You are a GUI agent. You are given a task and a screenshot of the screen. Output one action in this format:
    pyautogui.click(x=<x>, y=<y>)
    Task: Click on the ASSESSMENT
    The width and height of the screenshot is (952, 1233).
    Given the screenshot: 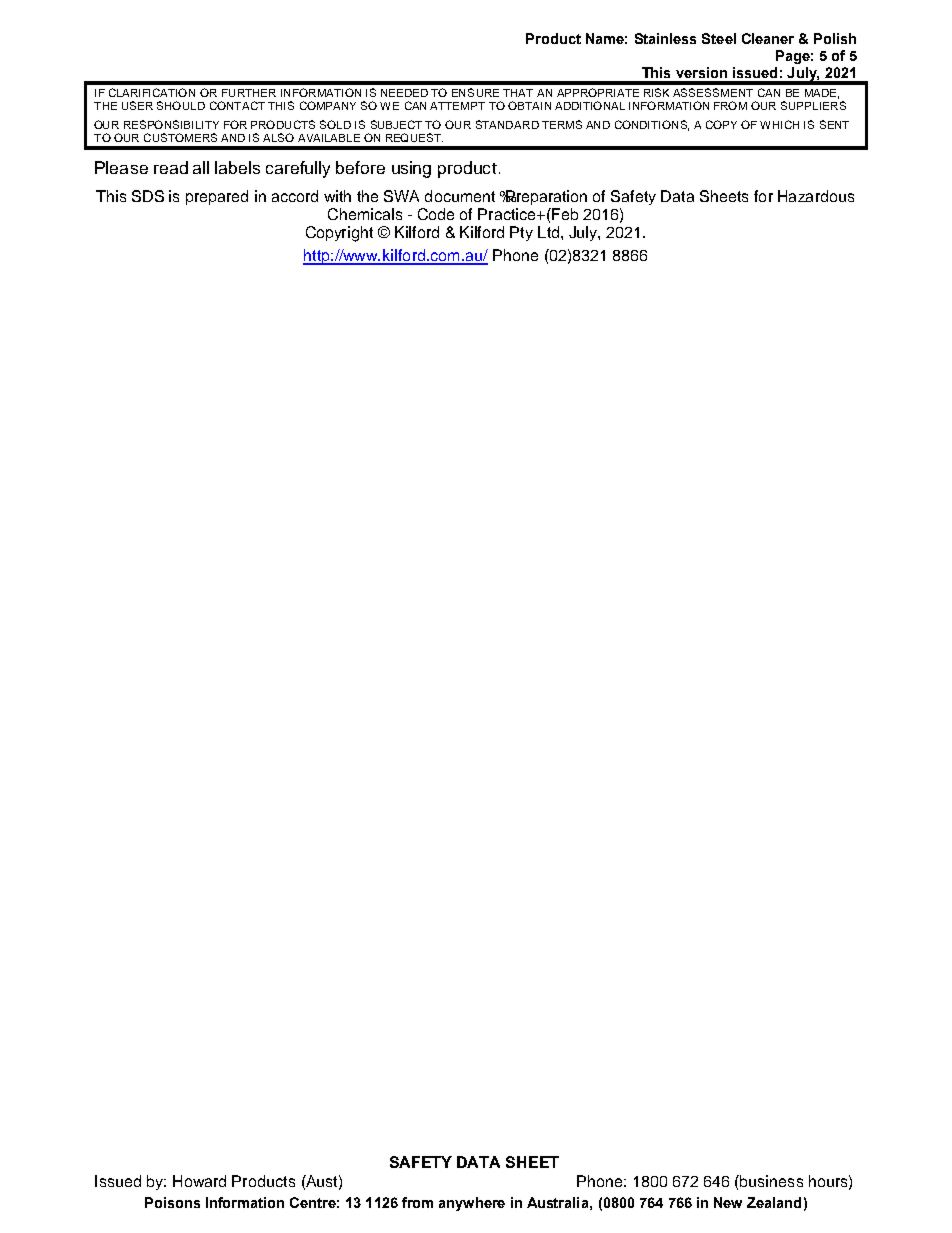 What is the action you would take?
    pyautogui.click(x=713, y=92)
